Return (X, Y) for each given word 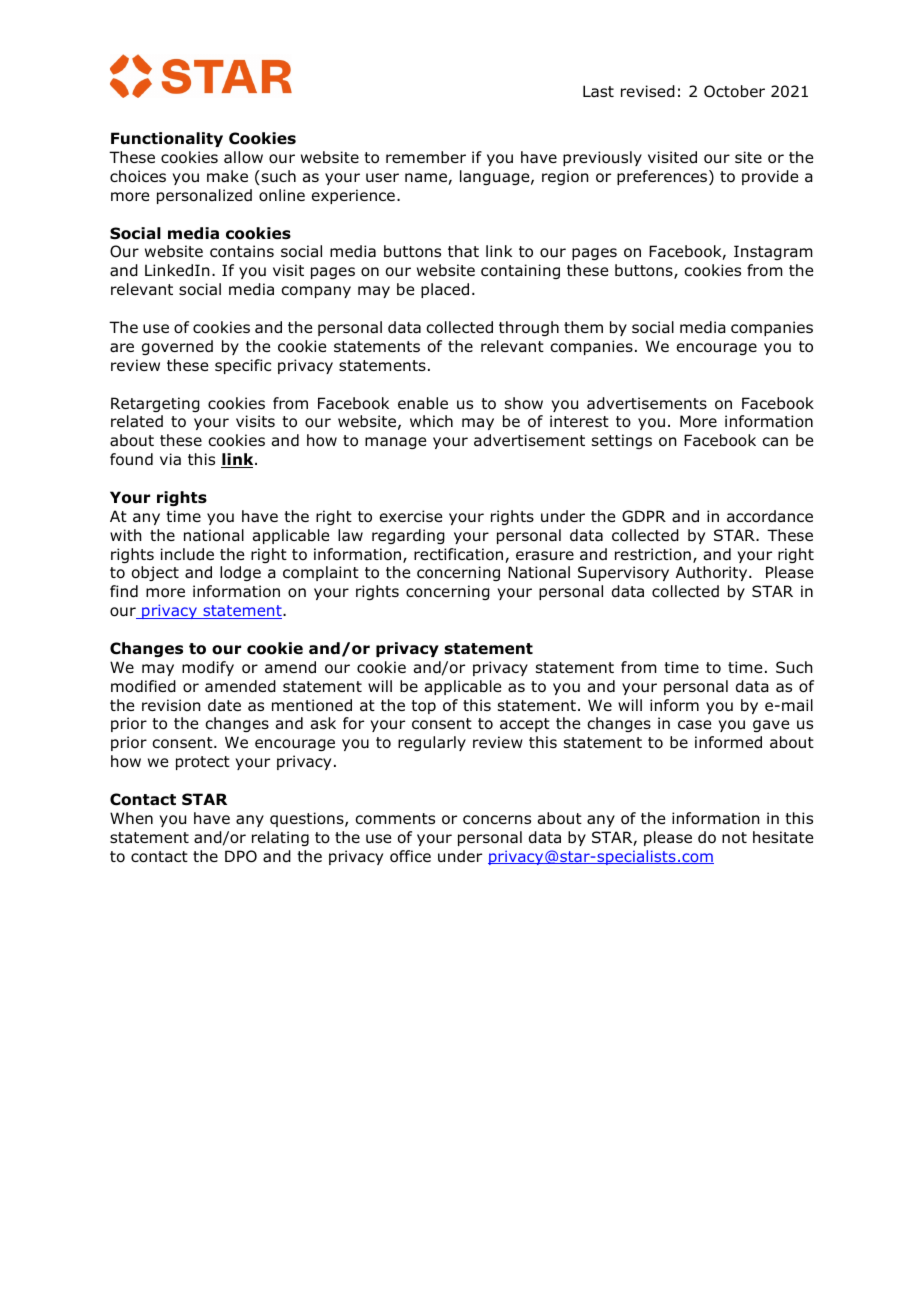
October (734, 91)
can (775, 442)
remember (426, 157)
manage (395, 443)
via (170, 459)
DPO (241, 856)
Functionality (167, 139)
